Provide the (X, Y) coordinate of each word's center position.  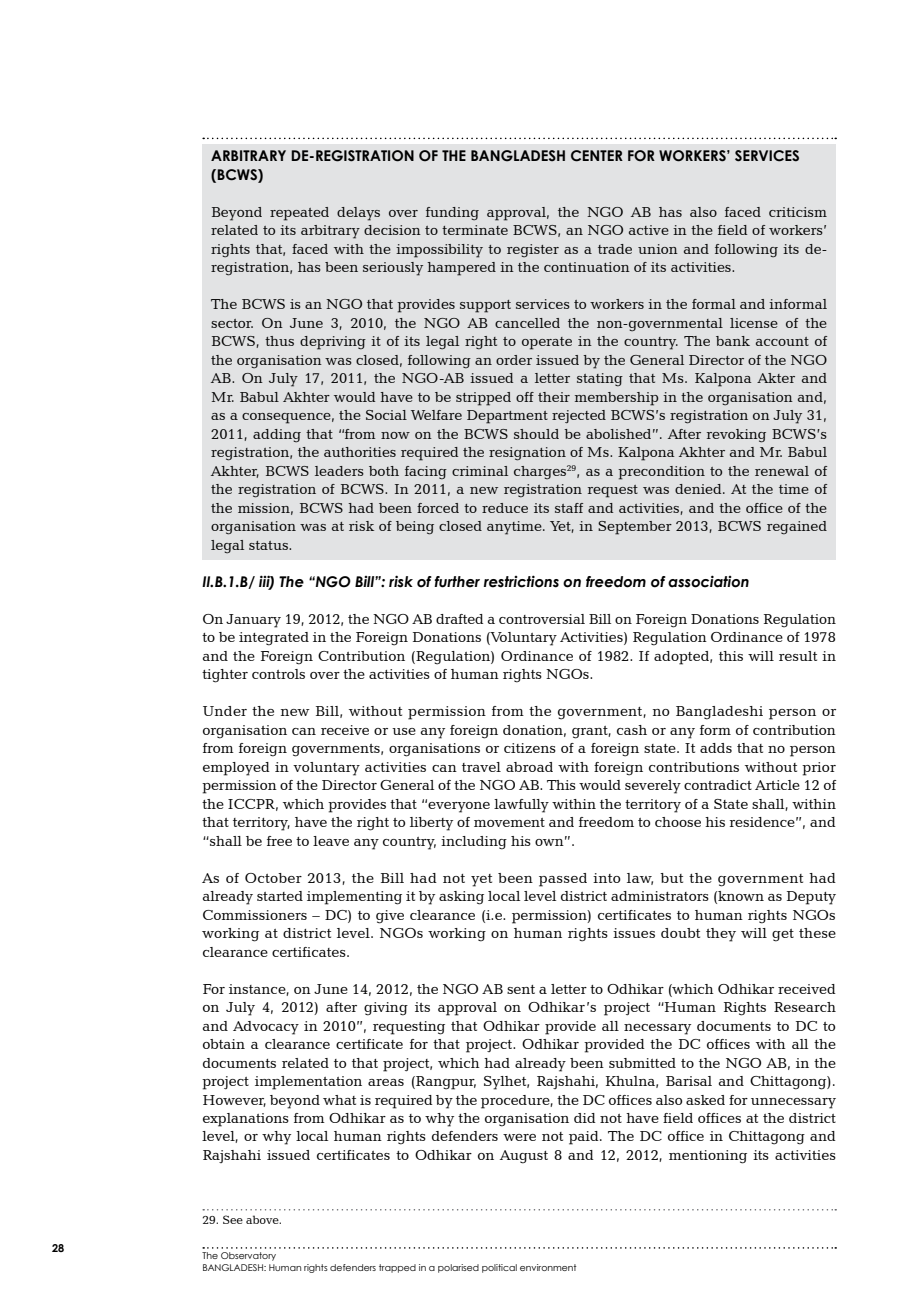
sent (521, 989)
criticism (798, 212)
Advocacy (266, 1028)
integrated (274, 639)
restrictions (521, 581)
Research (805, 1007)
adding (277, 436)
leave (331, 841)
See (233, 1219)
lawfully (521, 806)
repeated (299, 214)
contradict (718, 785)
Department (507, 417)
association (708, 581)
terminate (475, 230)
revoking (736, 436)
